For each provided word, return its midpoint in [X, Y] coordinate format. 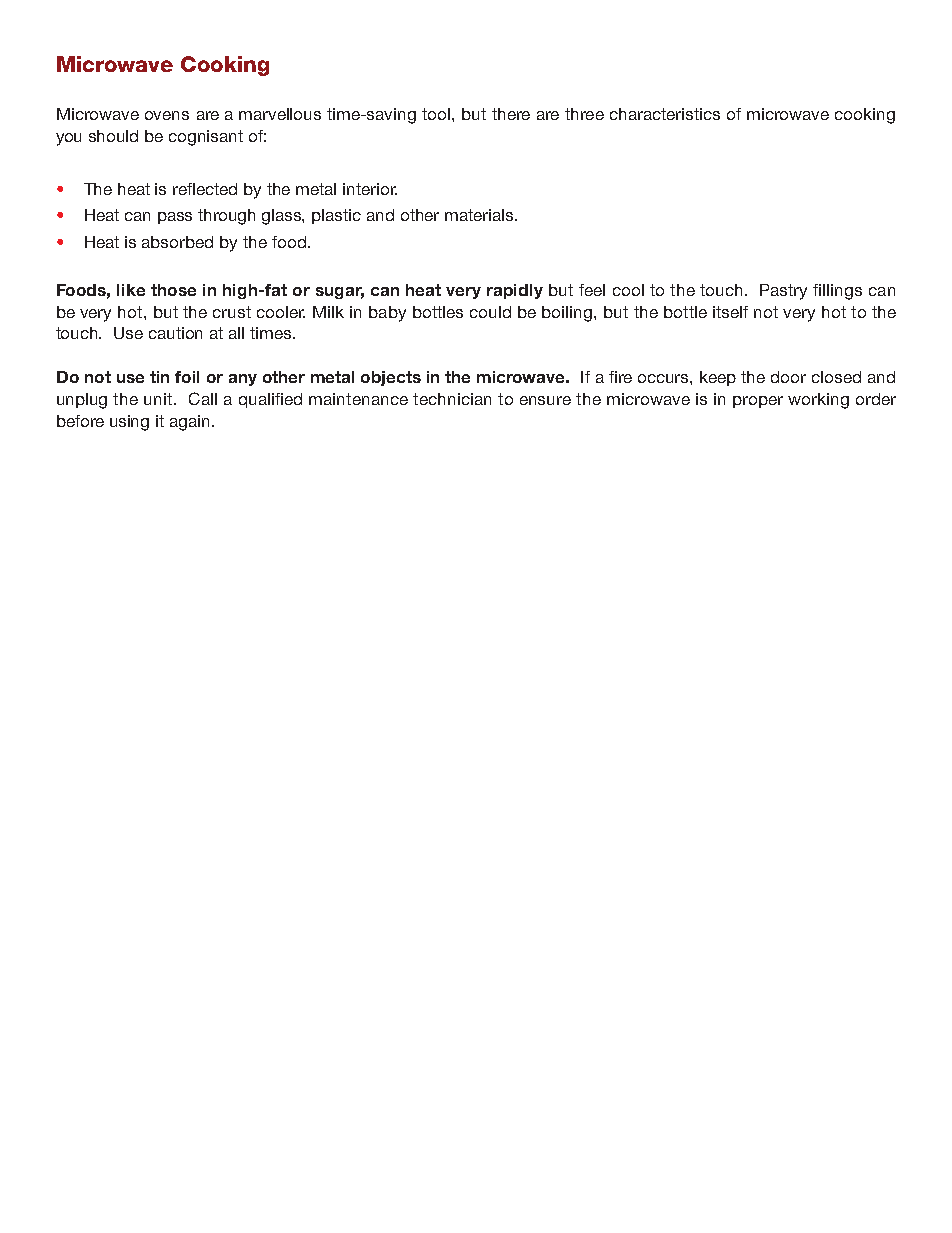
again [189, 423]
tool [437, 114]
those [173, 290]
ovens [167, 115]
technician [452, 399]
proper [758, 402]
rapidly [515, 291]
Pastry [783, 292]
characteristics [665, 114]
